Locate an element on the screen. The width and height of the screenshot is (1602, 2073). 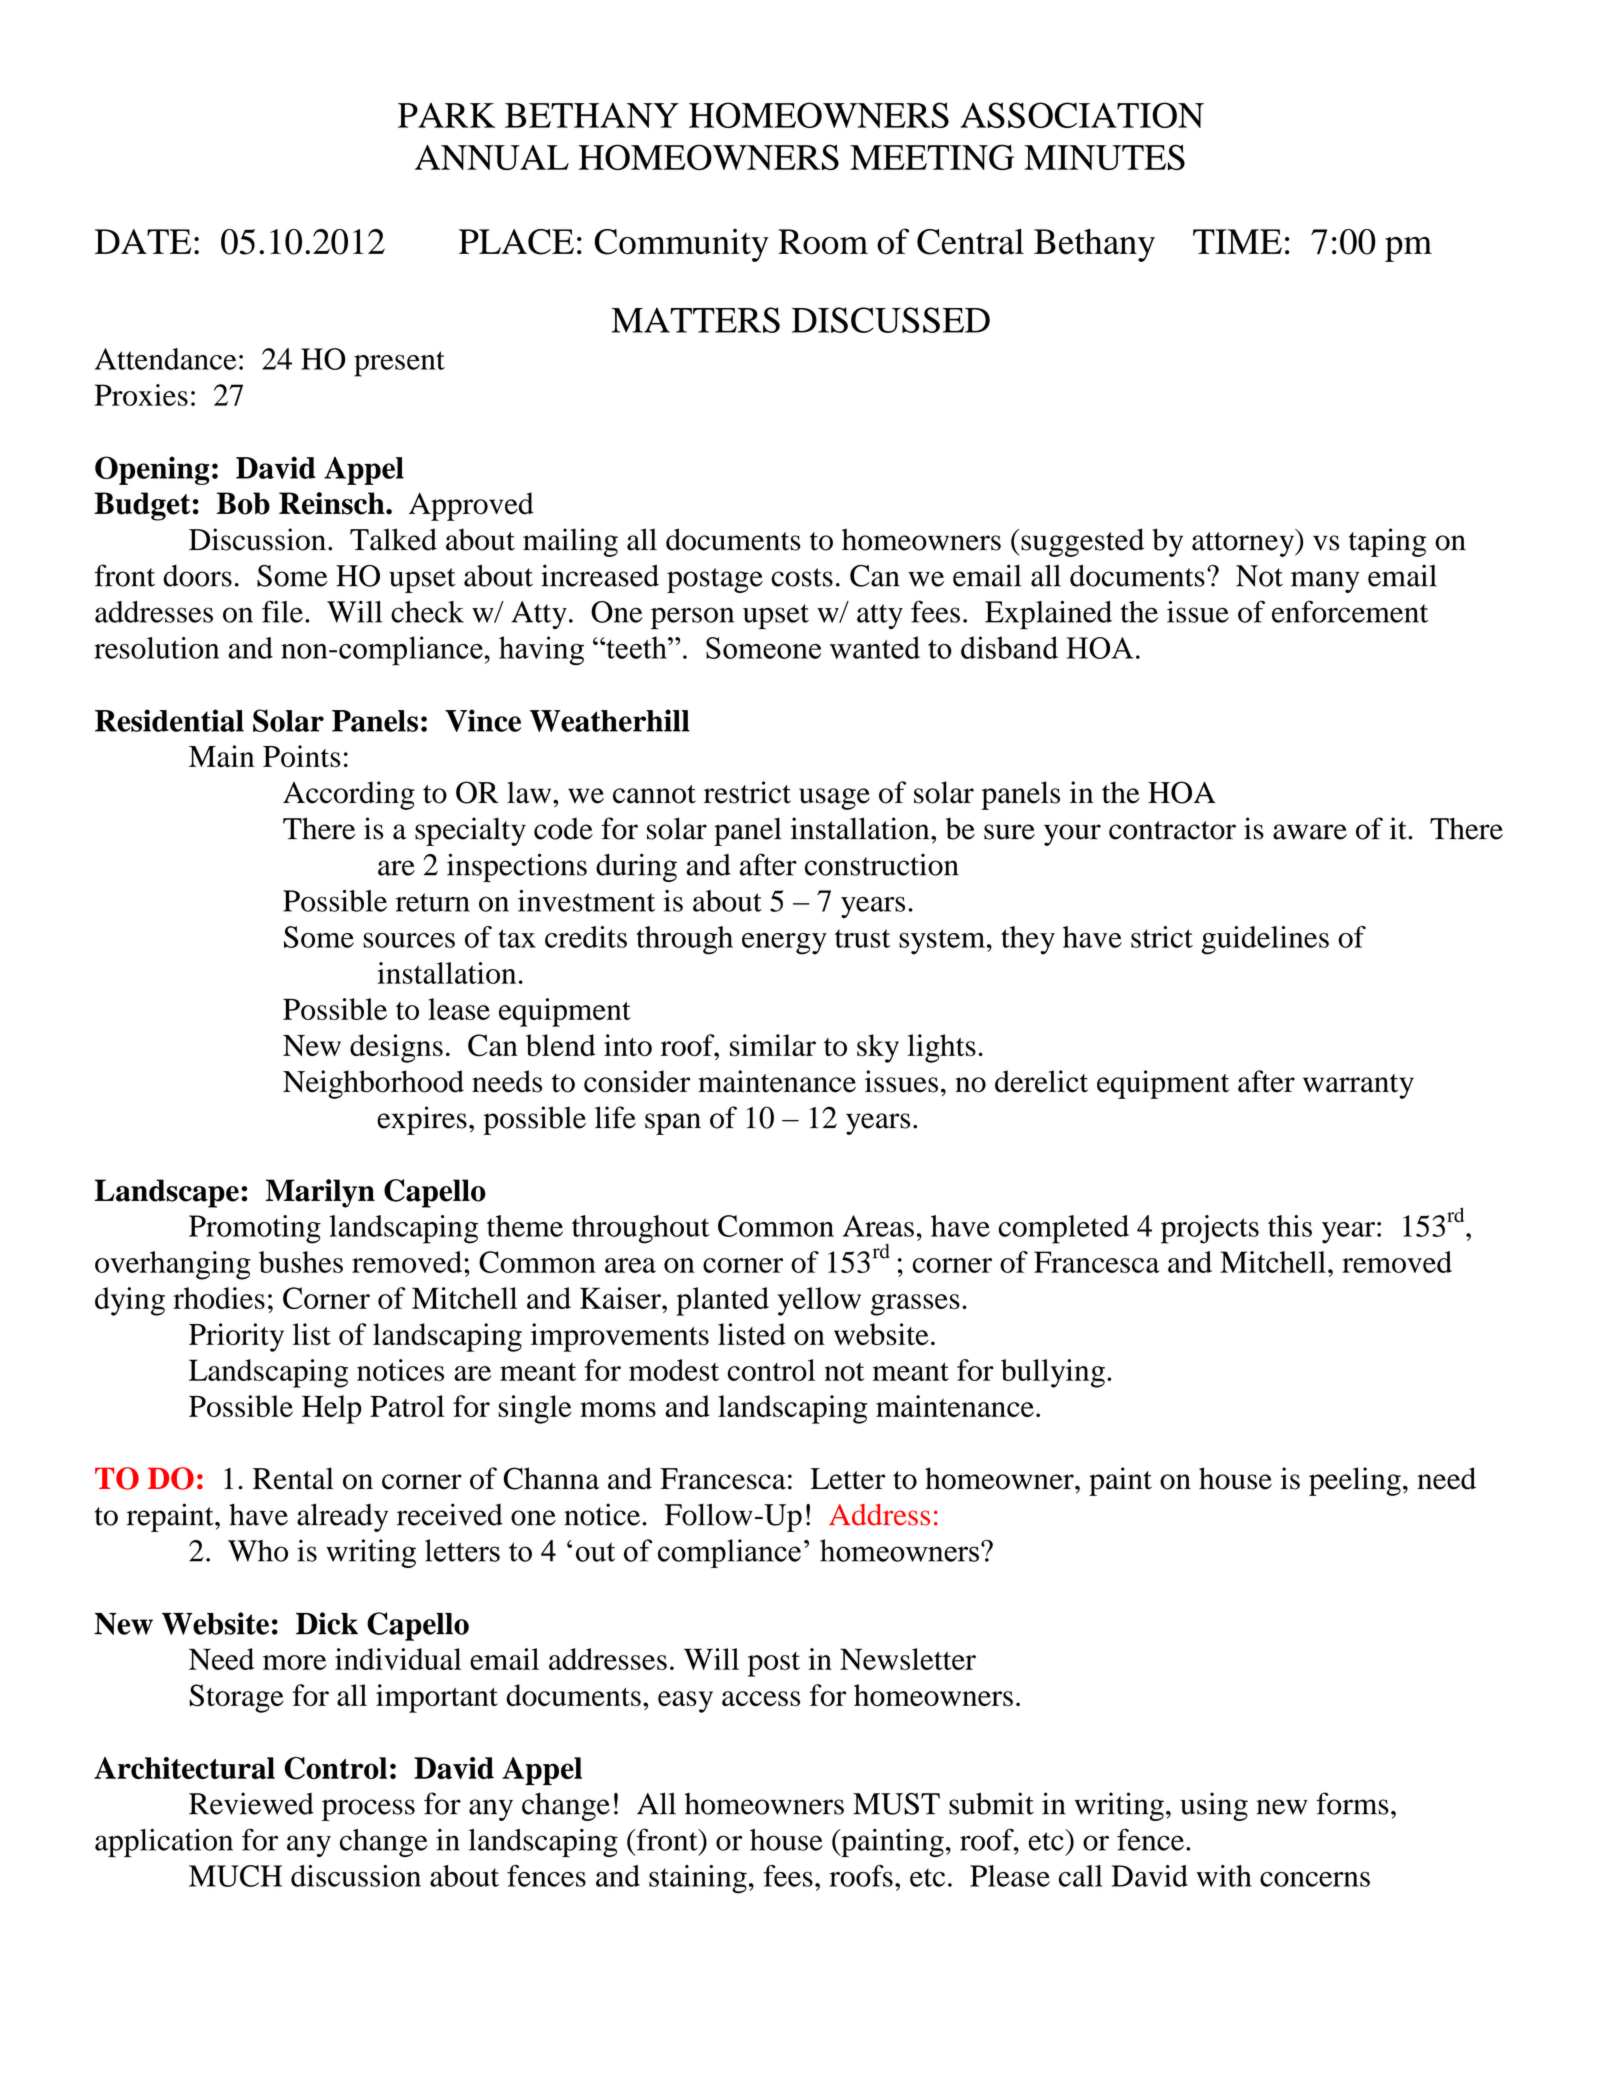
similar is located at coordinates (773, 1045).
